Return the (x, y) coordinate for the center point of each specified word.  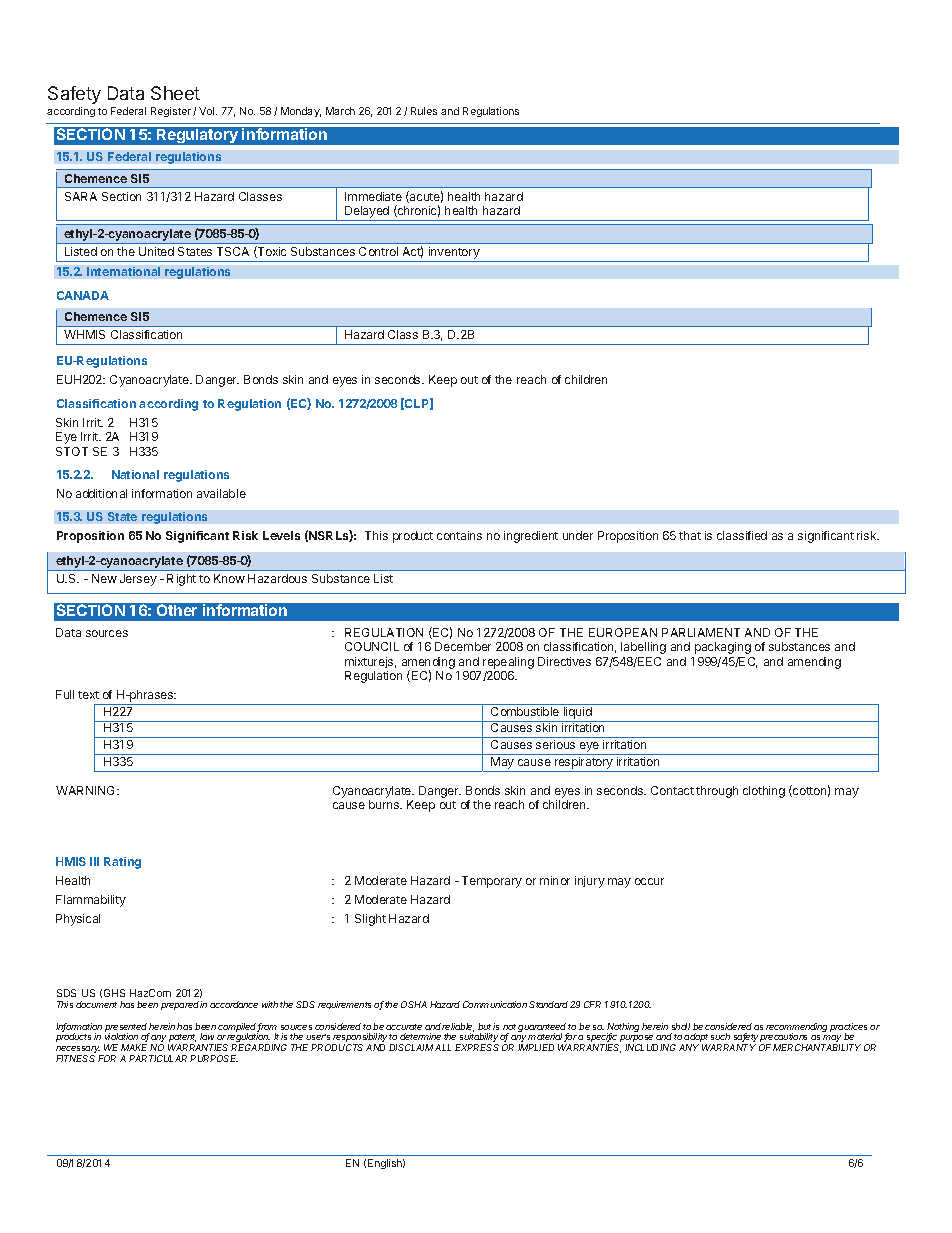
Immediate (373, 196)
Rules (424, 111)
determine (420, 1036)
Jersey (138, 580)
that (690, 535)
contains (459, 535)
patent (182, 1039)
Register (171, 112)
